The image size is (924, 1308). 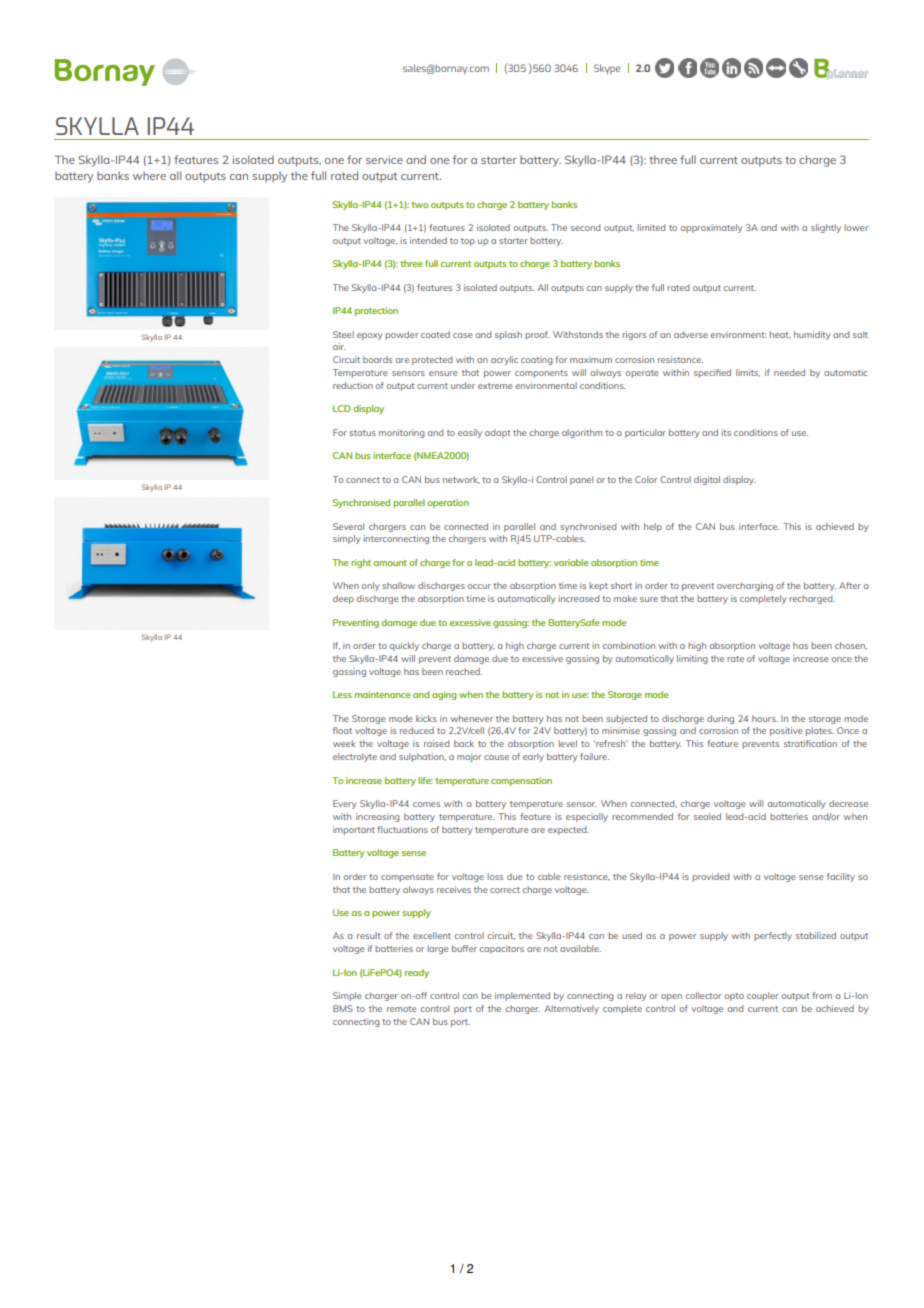 What do you see at coordinates (571, 562) in the screenshot?
I see `variable` at bounding box center [571, 562].
